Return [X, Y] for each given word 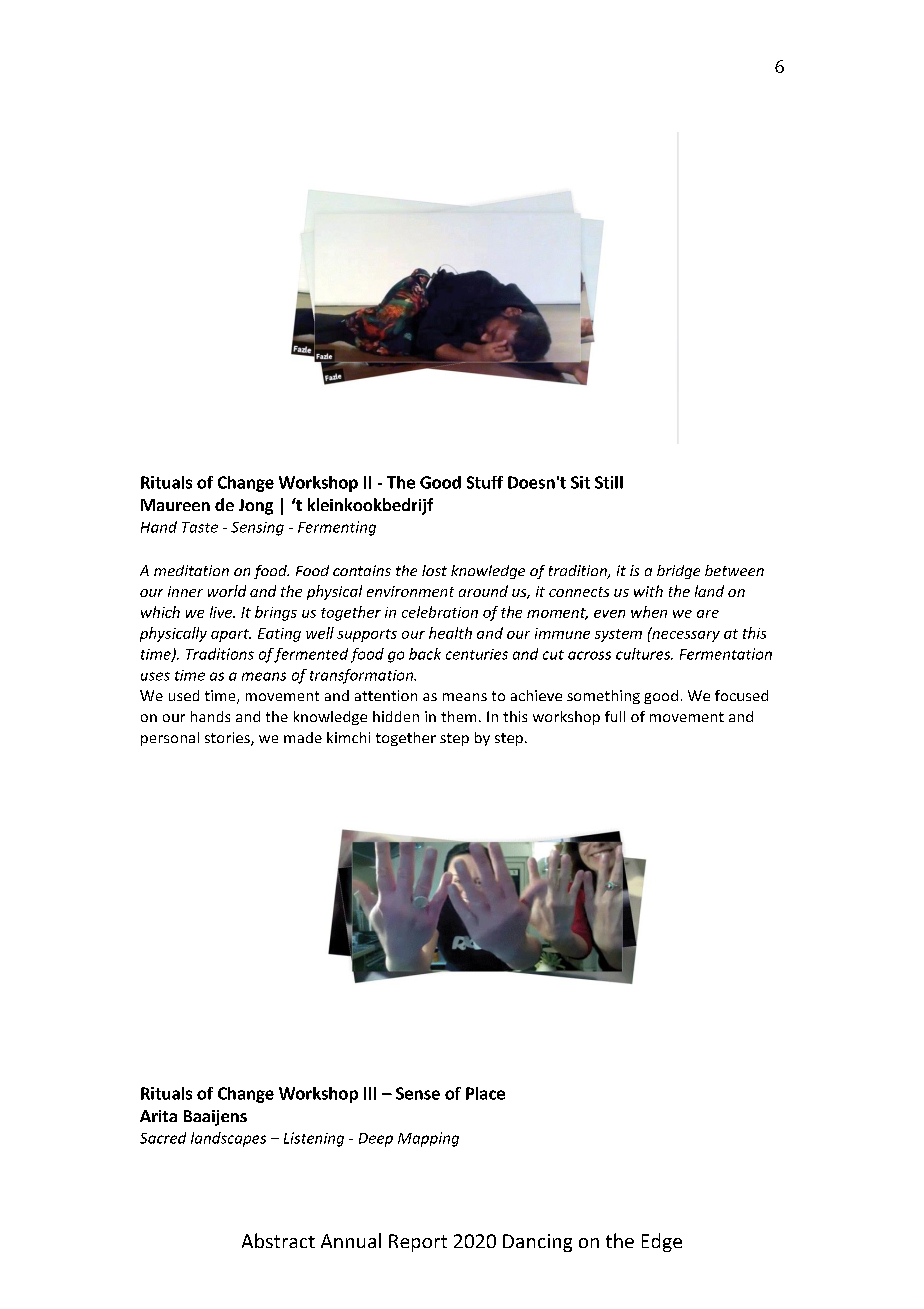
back [425, 654]
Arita [158, 1116]
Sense [418, 1093]
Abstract [278, 1240]
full [615, 716]
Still [609, 482]
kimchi [348, 737]
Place [485, 1093]
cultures [644, 654]
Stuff [485, 482]
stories [228, 739]
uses [155, 676]
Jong [256, 507]
